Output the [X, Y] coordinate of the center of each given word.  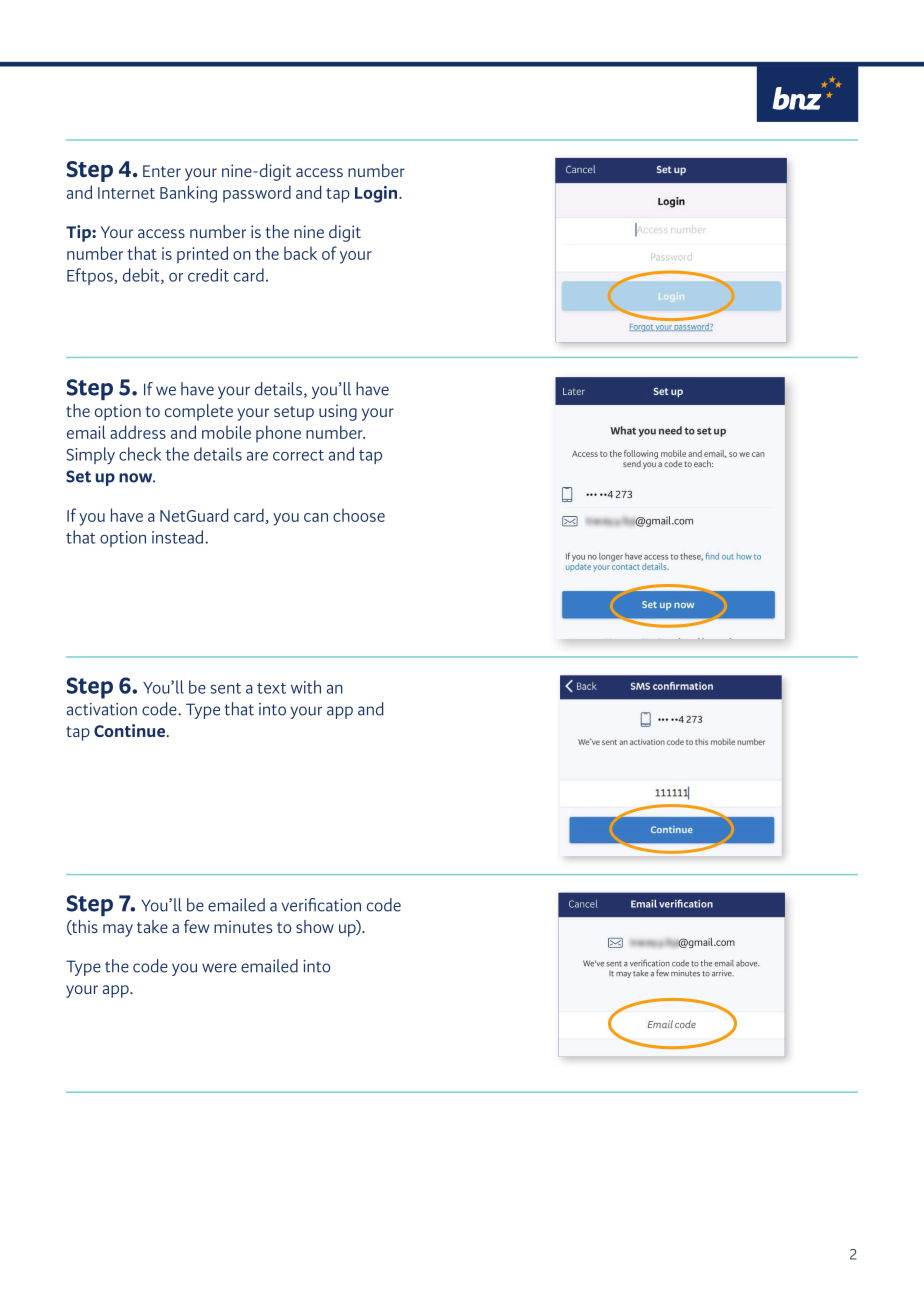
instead [179, 537]
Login [377, 194]
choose [359, 515]
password [257, 194]
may [118, 930]
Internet [126, 193]
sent [226, 688]
